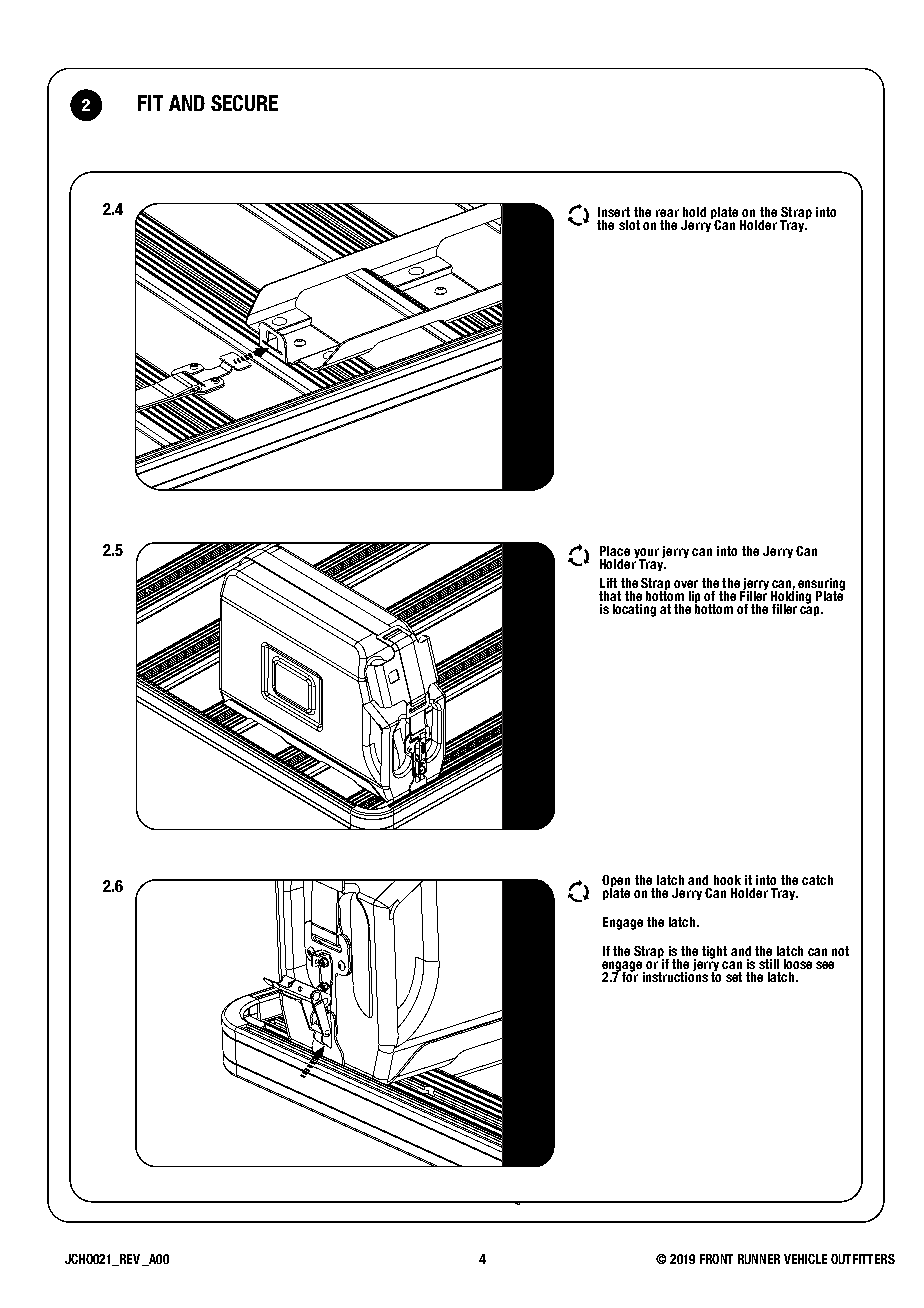 Image resolution: width=924 pixels, height=1308 pixels. Describe the element at coordinates (817, 880) in the image. I see `catch` at that location.
